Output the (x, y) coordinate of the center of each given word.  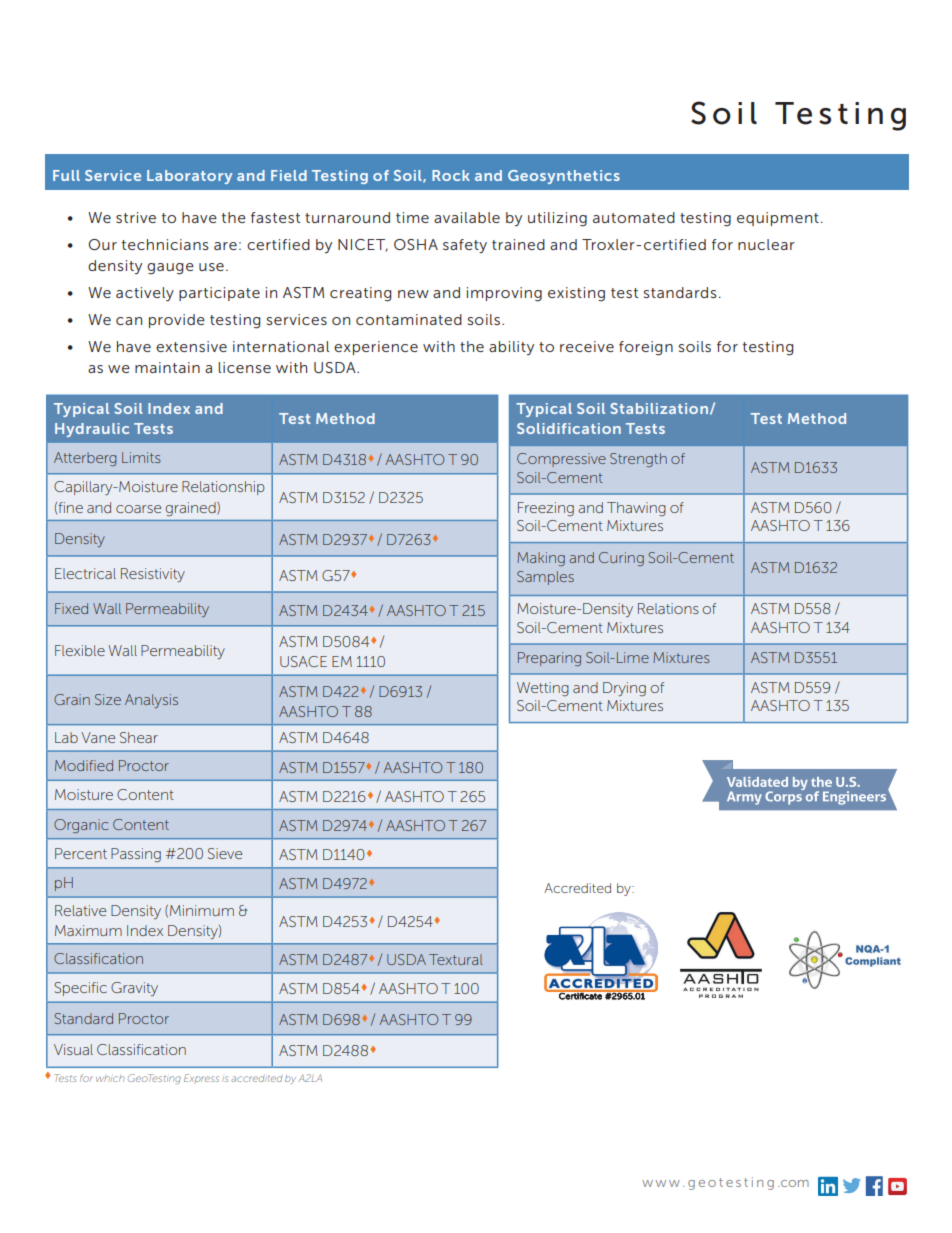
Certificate (580, 995)
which (110, 1078)
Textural (456, 959)
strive (136, 217)
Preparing (549, 659)
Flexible (80, 650)
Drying (624, 689)
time (412, 217)
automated (634, 217)
